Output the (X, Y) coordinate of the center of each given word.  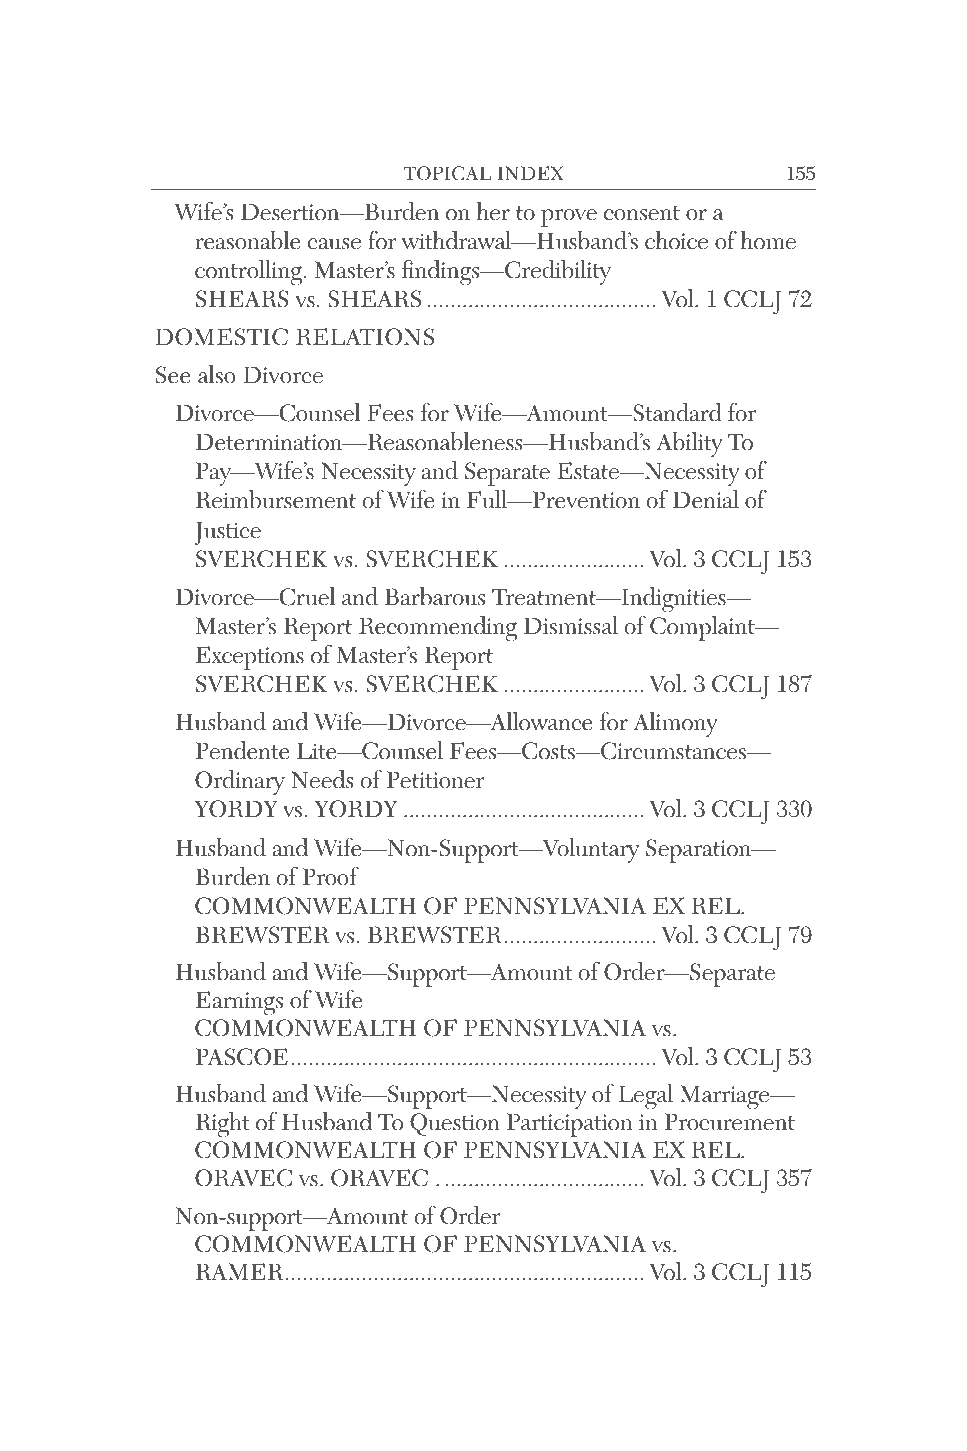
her (493, 211)
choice (676, 240)
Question (455, 1124)
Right (223, 1125)
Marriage (726, 1097)
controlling (248, 273)
